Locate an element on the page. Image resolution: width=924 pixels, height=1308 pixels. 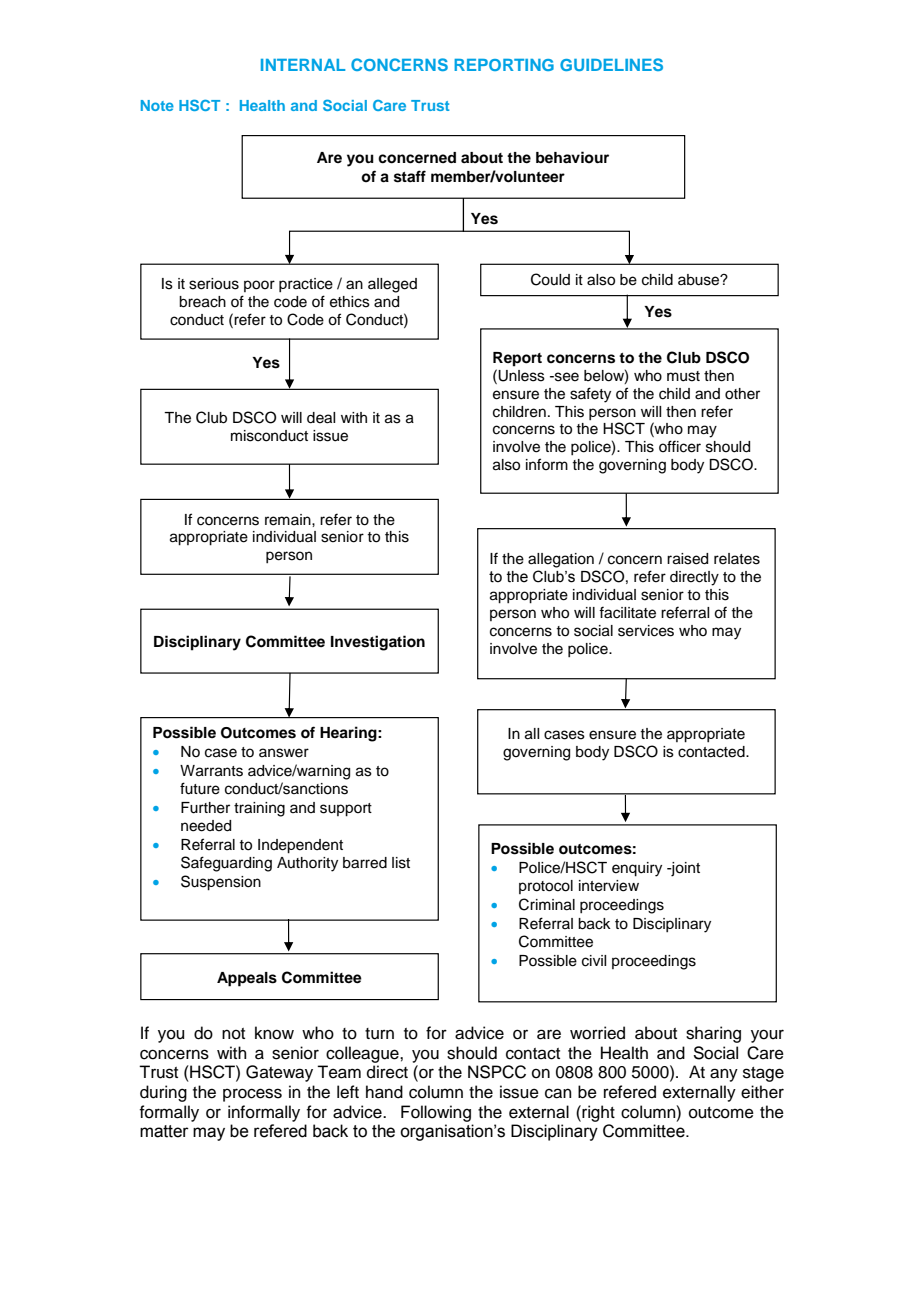
Unless is located at coordinates (521, 376).
